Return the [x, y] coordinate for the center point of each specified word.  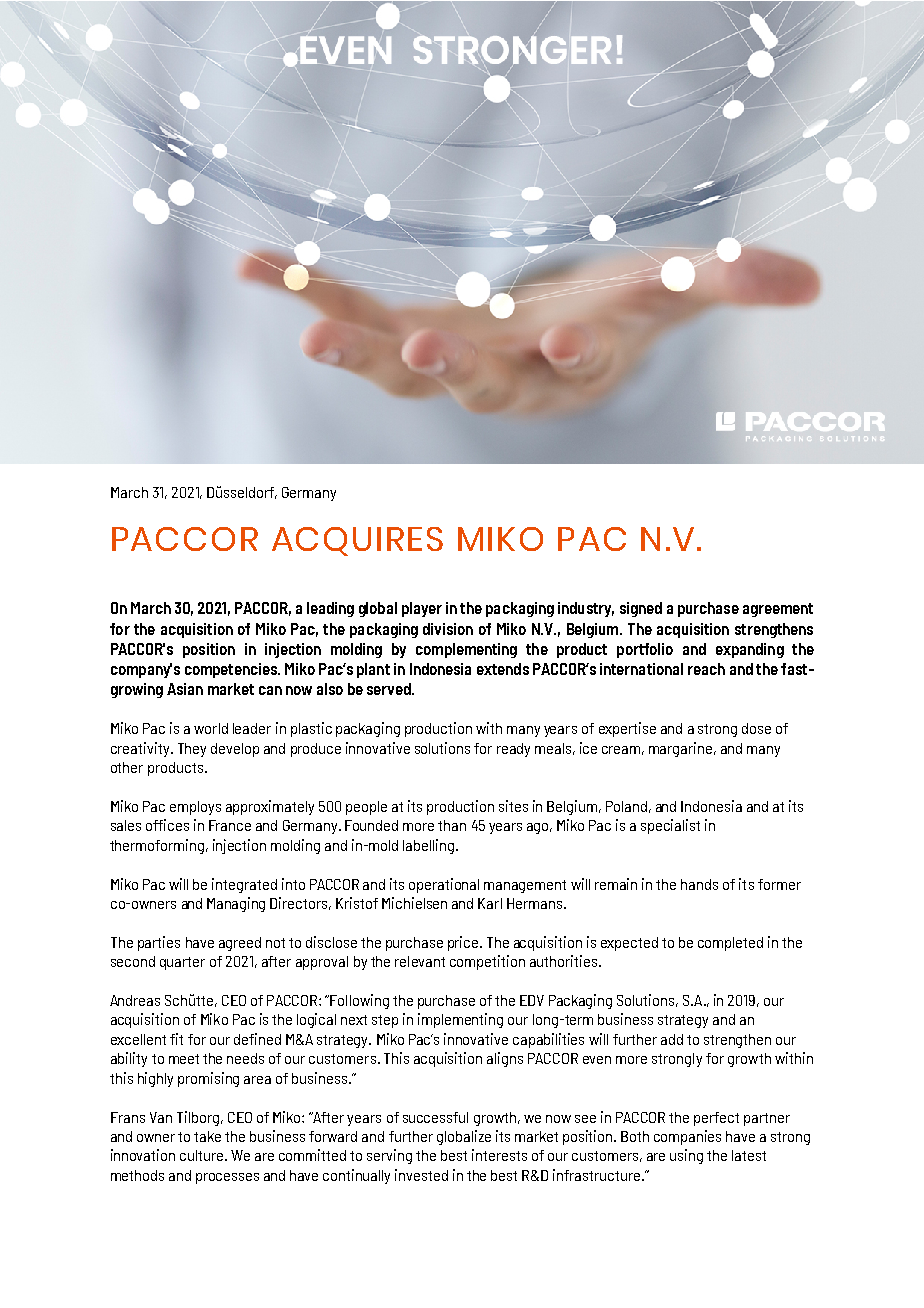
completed [730, 944]
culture [203, 1155]
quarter [182, 963]
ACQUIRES [357, 541]
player [422, 609]
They [192, 750]
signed [641, 609]
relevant [420, 961]
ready [513, 750]
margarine [680, 749]
